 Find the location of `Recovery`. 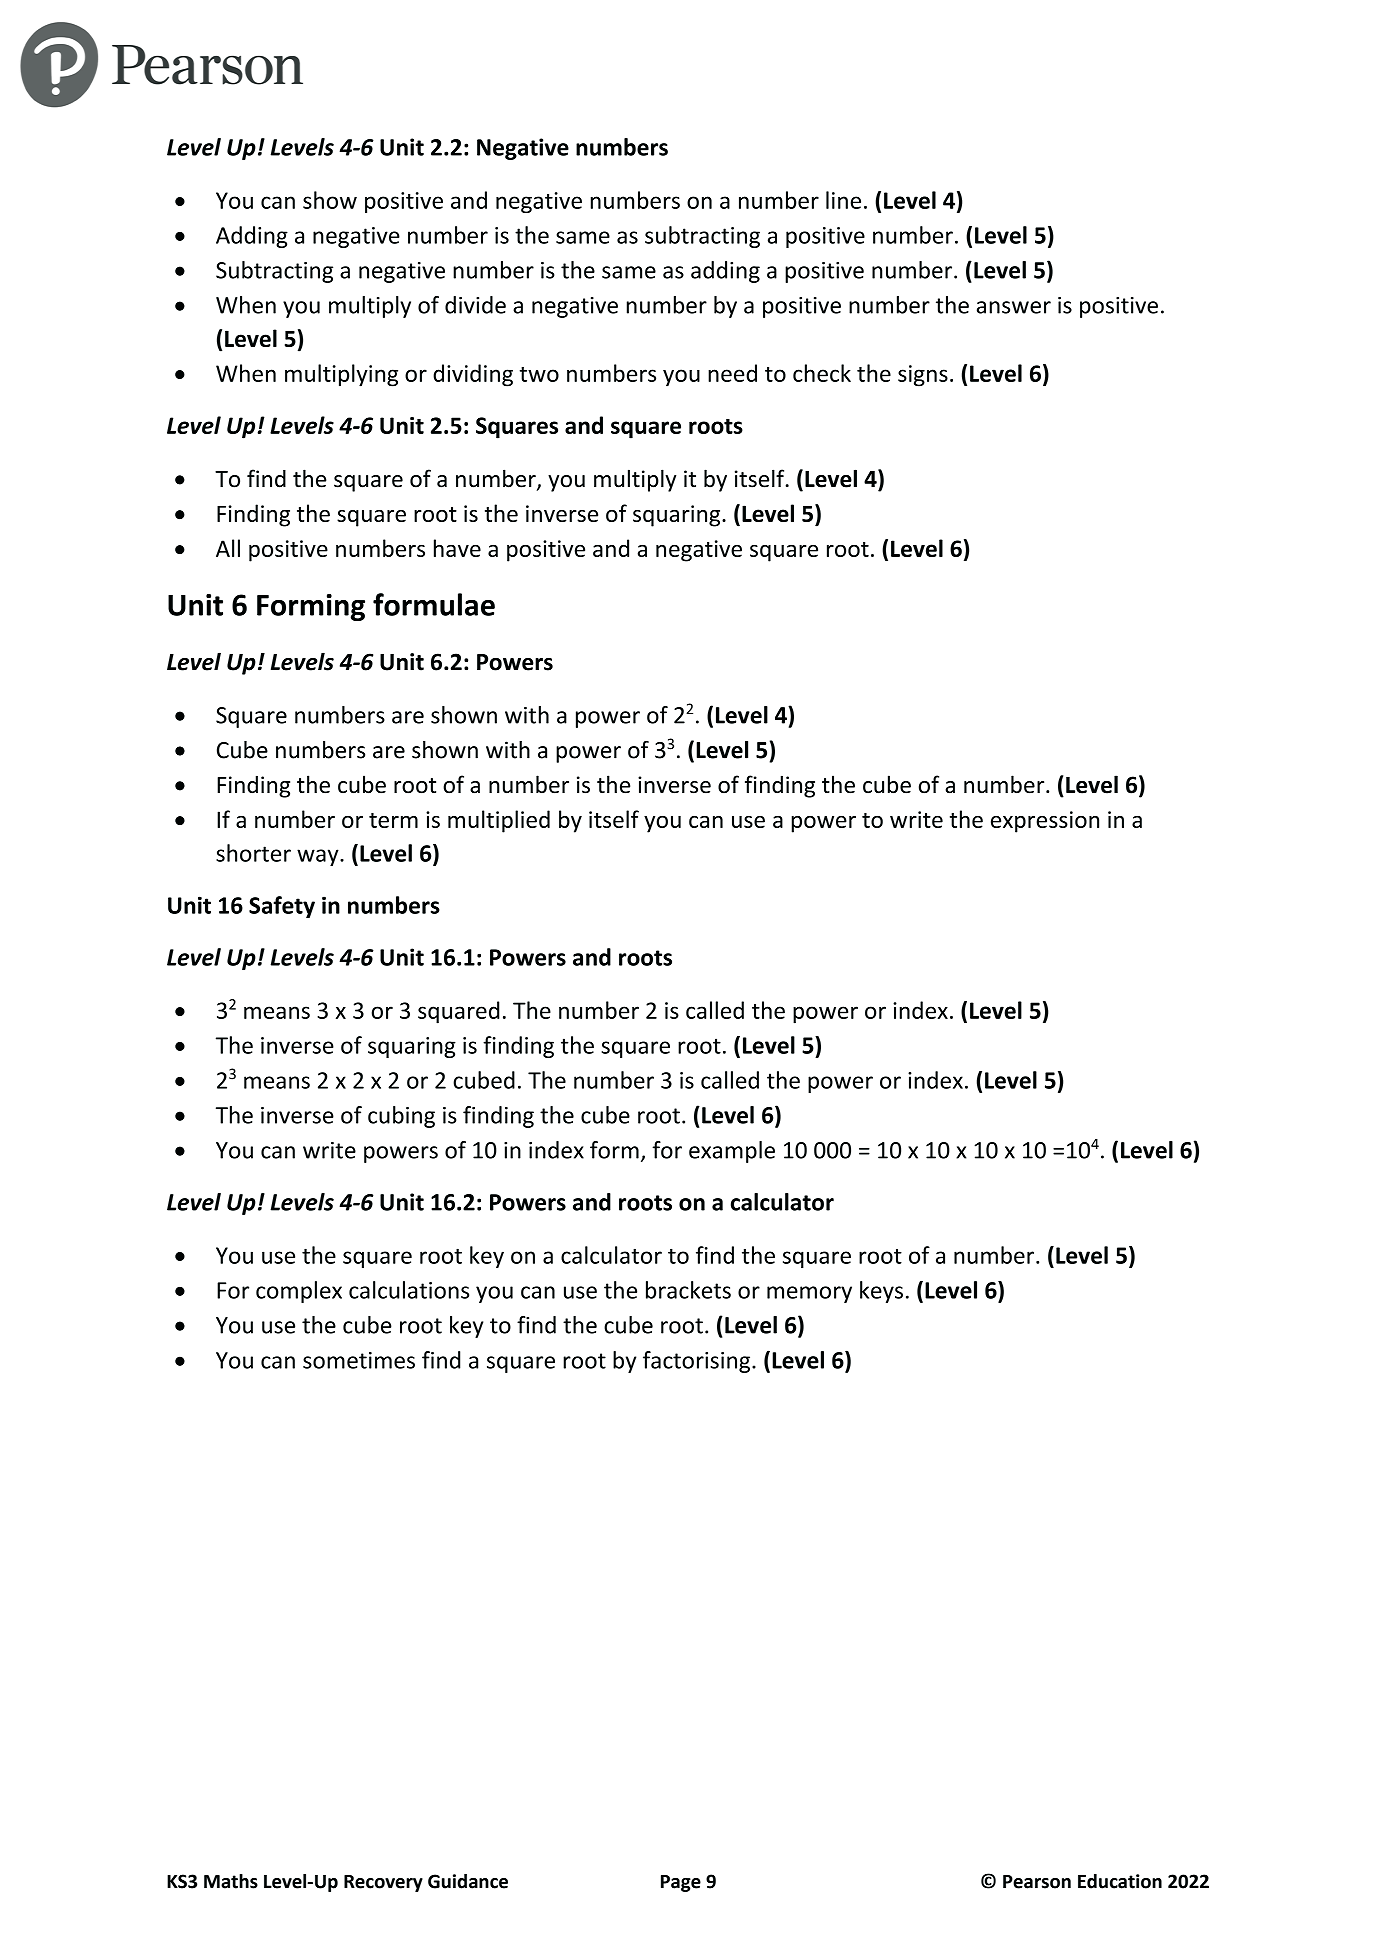

Recovery is located at coordinates (383, 1883).
